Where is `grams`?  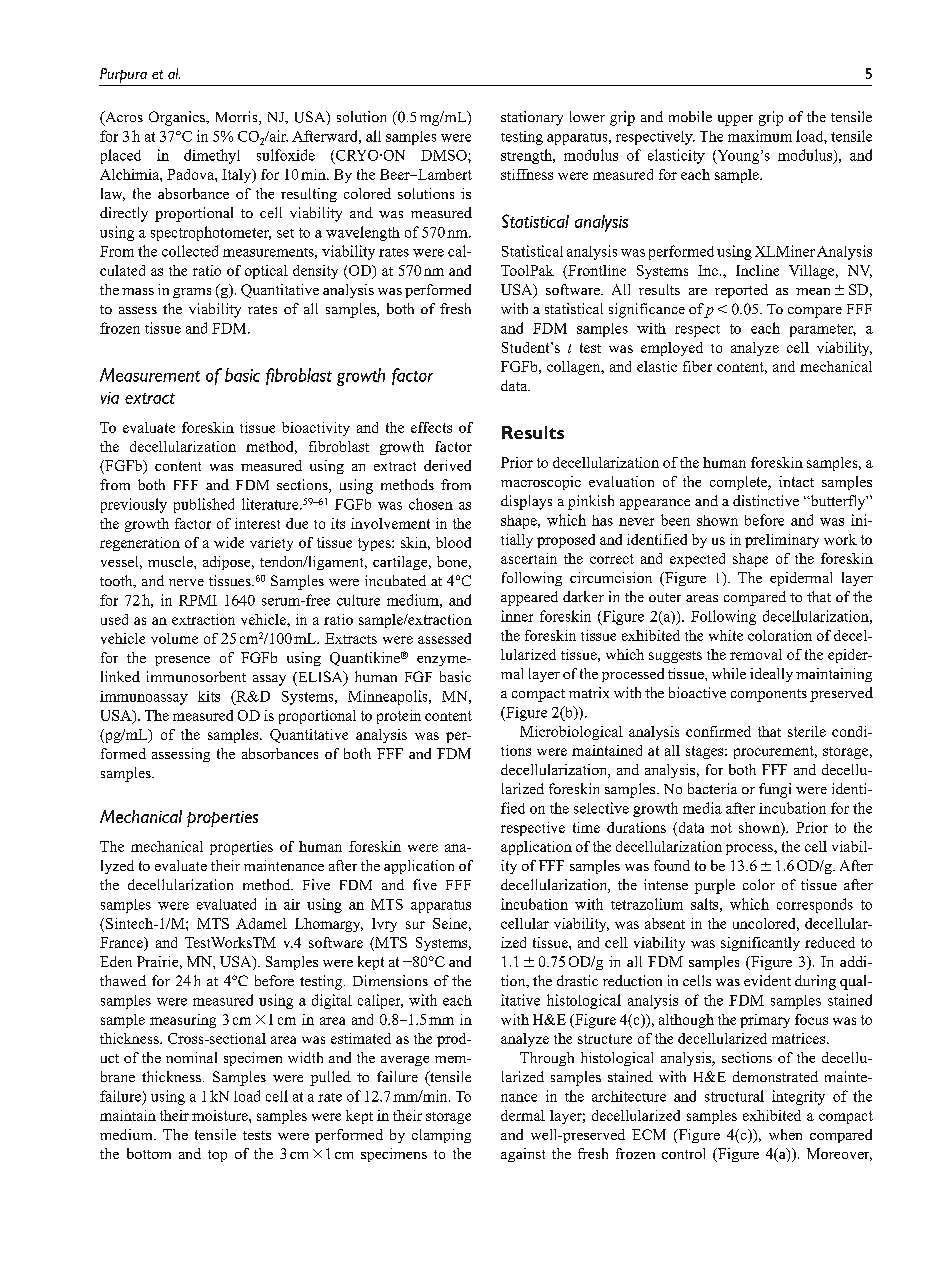 grams is located at coordinates (192, 293).
